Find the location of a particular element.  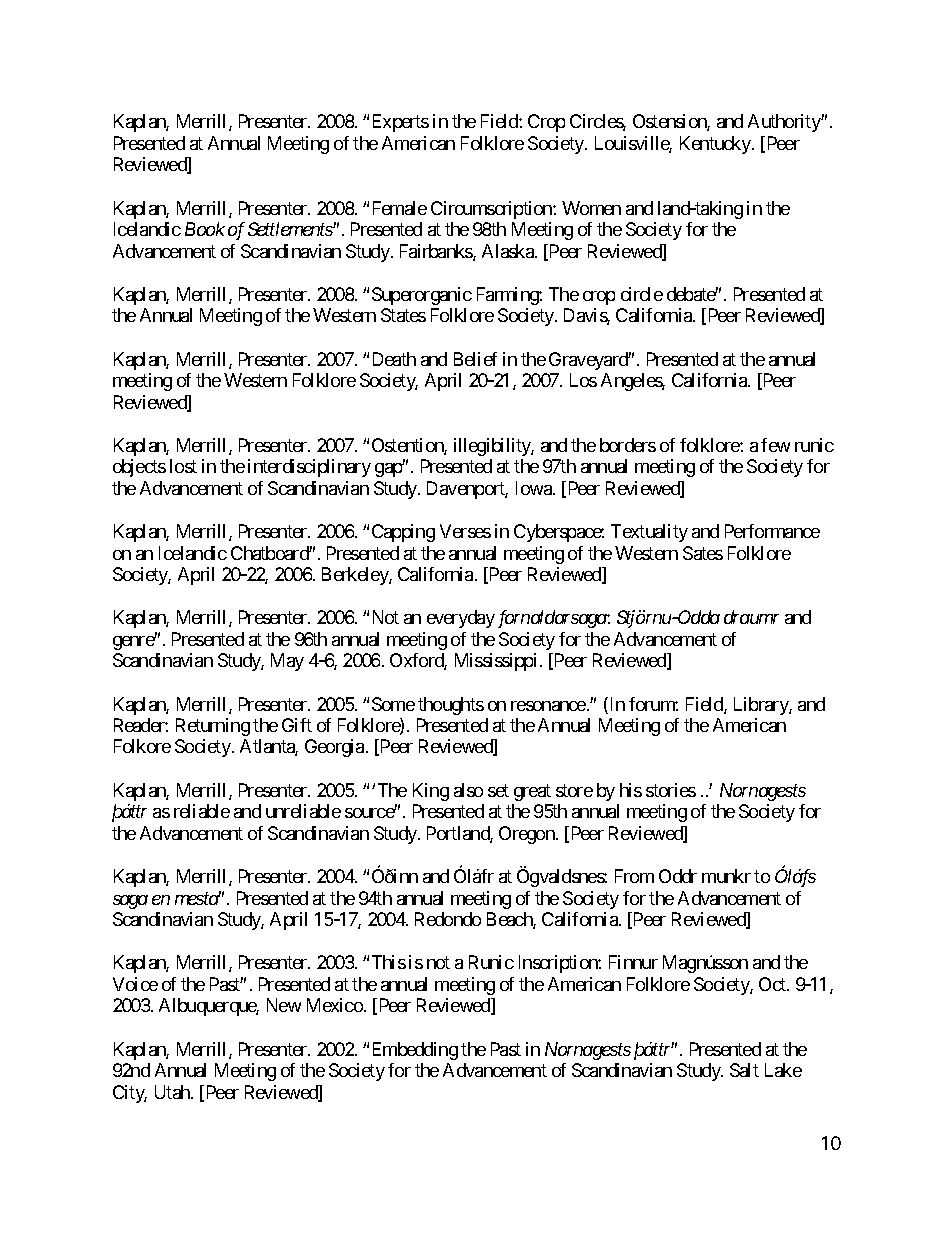

thoughts is located at coordinates (451, 706).
